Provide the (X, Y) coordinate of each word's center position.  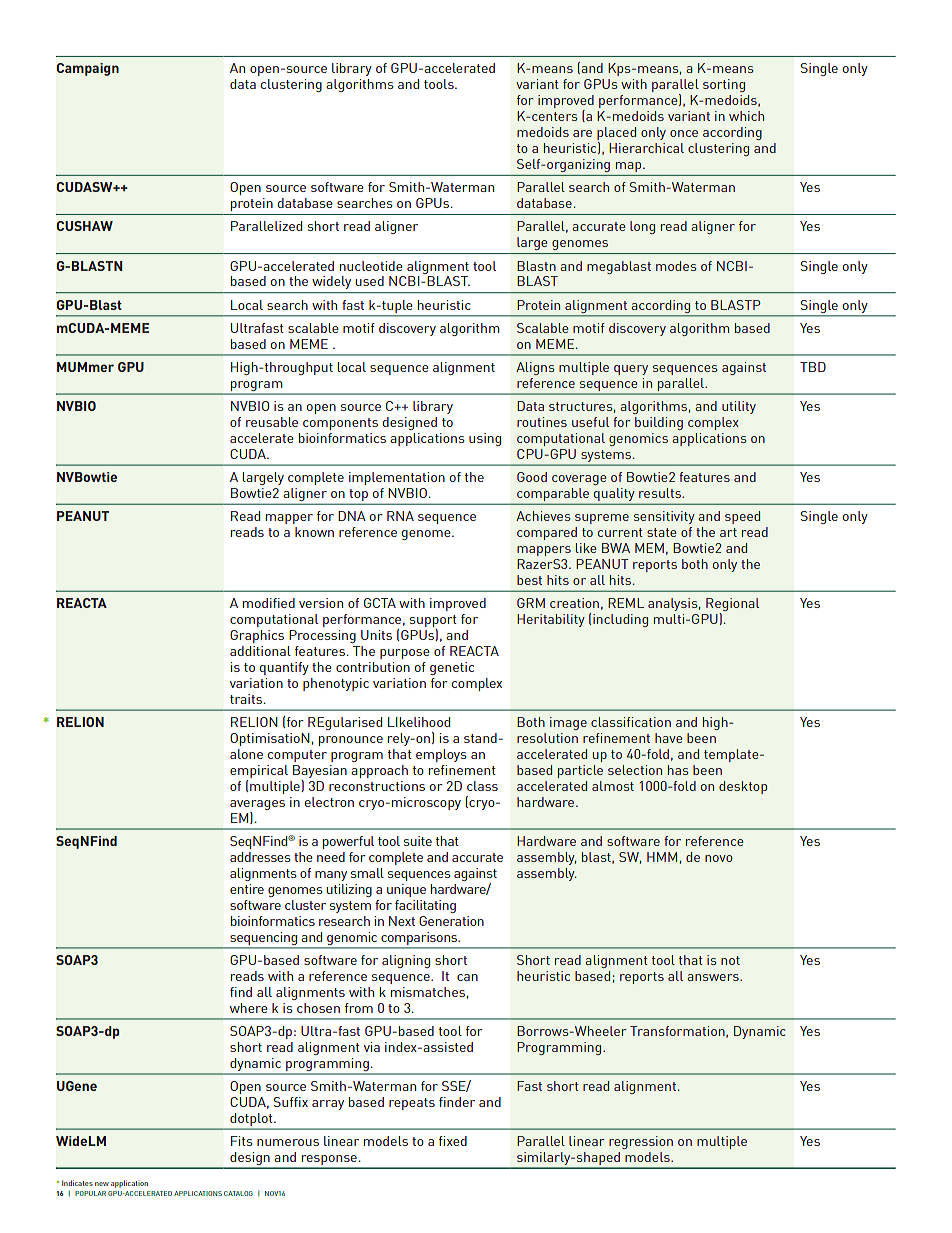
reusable (272, 422)
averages (257, 805)
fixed (453, 1141)
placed (616, 135)
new (102, 1184)
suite (418, 841)
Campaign (87, 69)
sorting (724, 85)
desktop (743, 787)
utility (739, 407)
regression (641, 1142)
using (485, 439)
